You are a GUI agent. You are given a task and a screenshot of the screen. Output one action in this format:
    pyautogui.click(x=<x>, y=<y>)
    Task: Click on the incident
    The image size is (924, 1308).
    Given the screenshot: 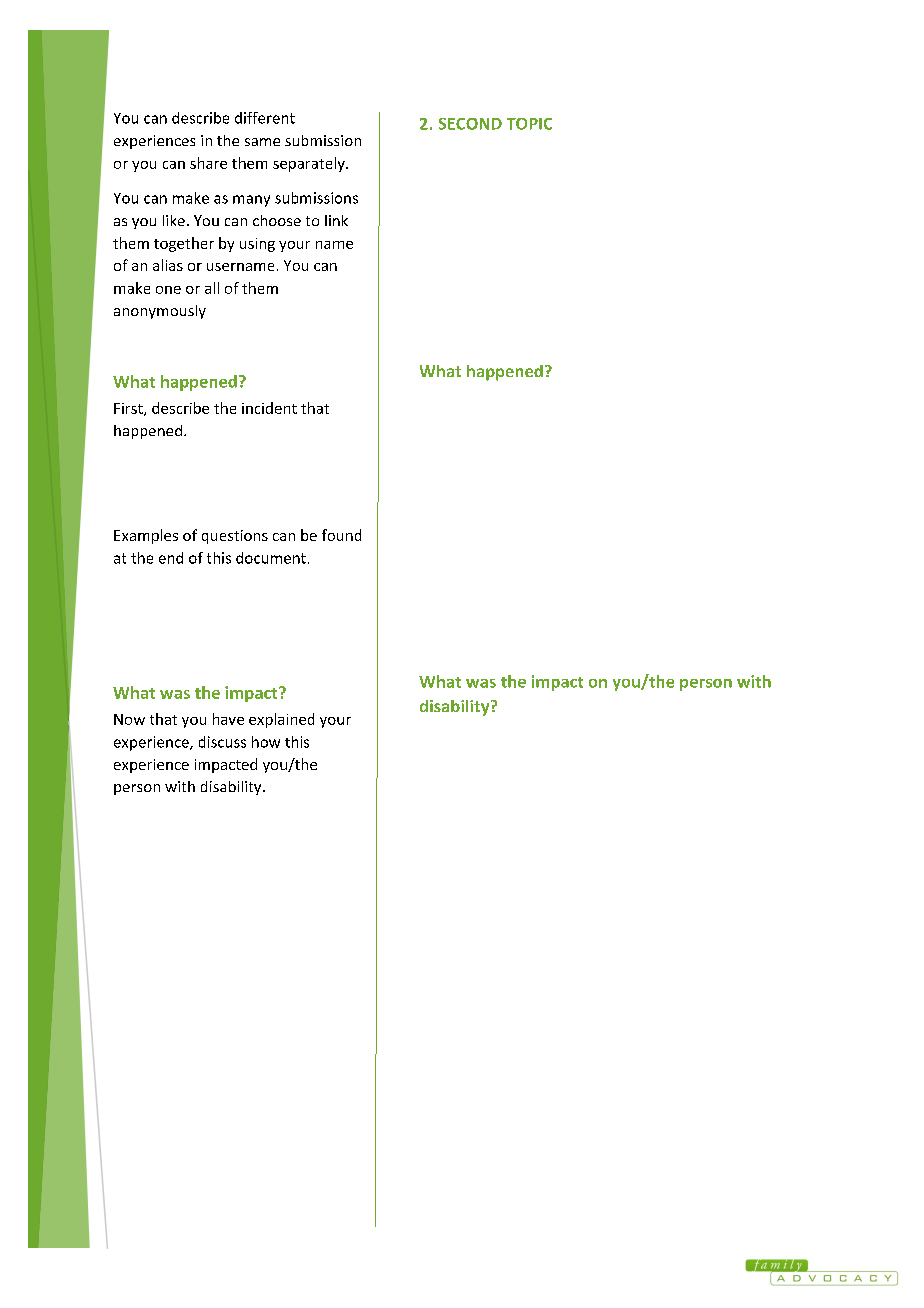 What is the action you would take?
    pyautogui.click(x=269, y=408)
